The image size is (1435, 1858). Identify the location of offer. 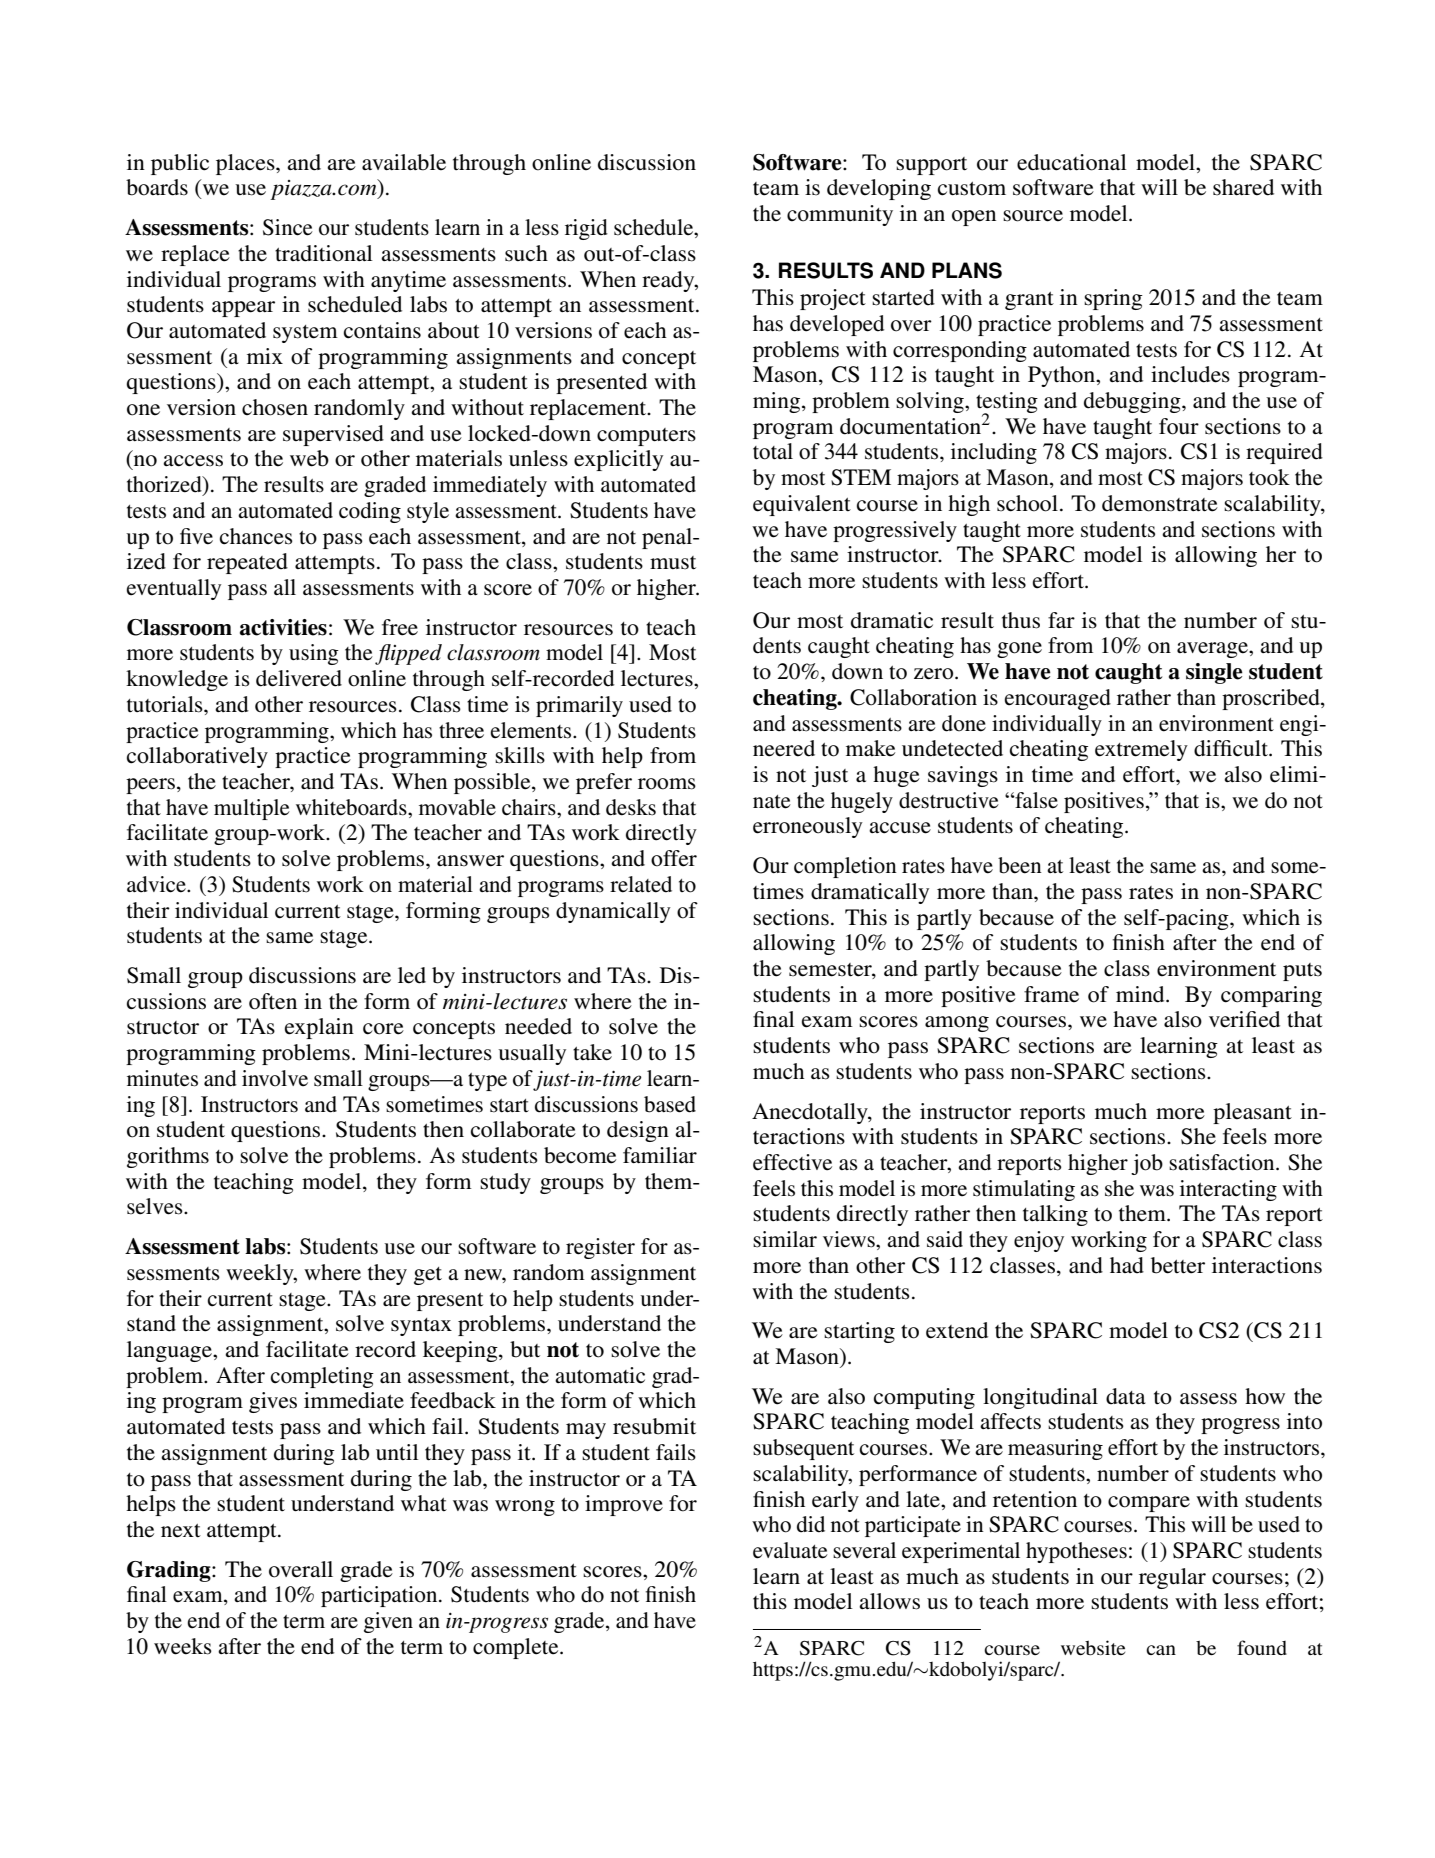
(674, 858).
